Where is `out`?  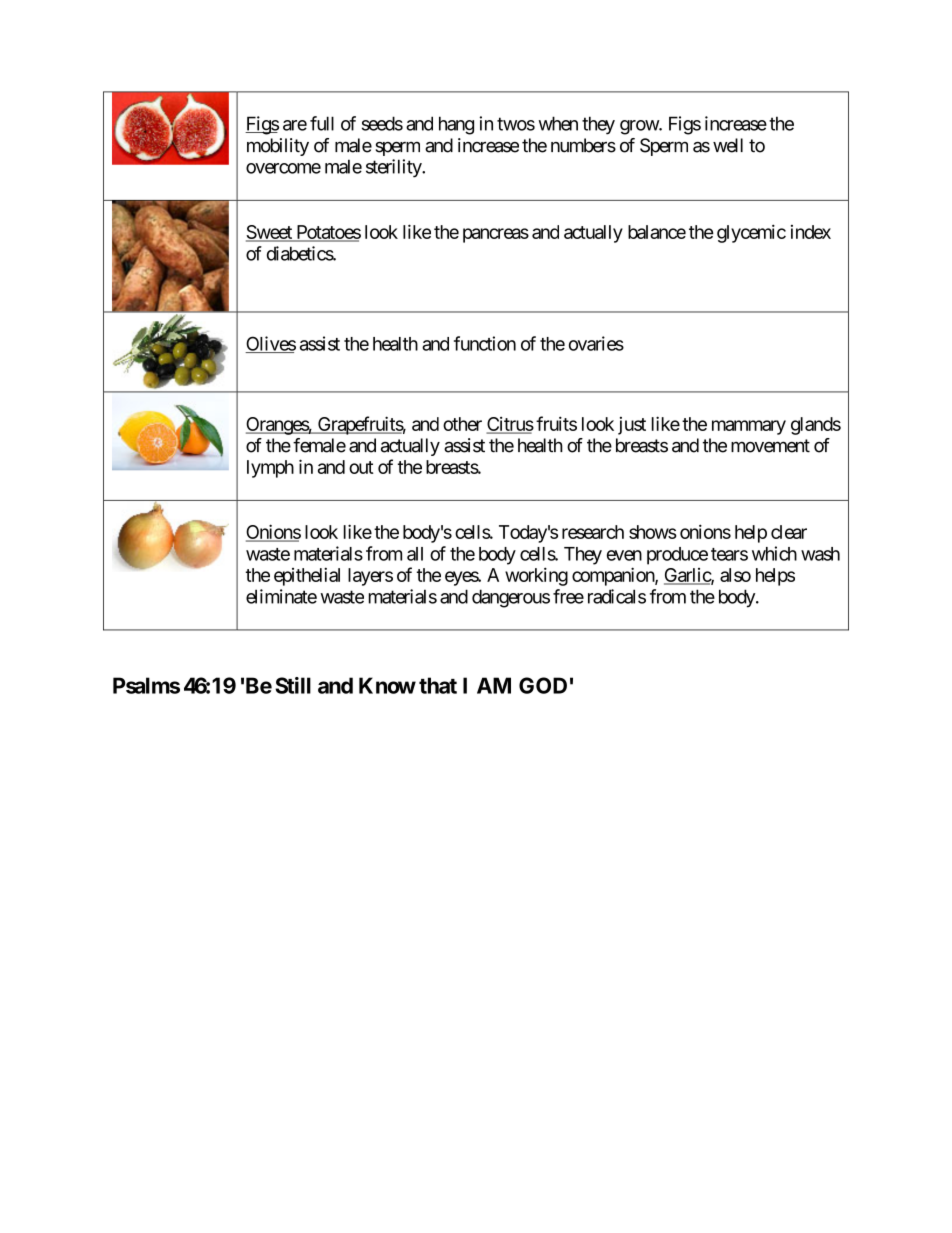 out is located at coordinates (361, 467).
